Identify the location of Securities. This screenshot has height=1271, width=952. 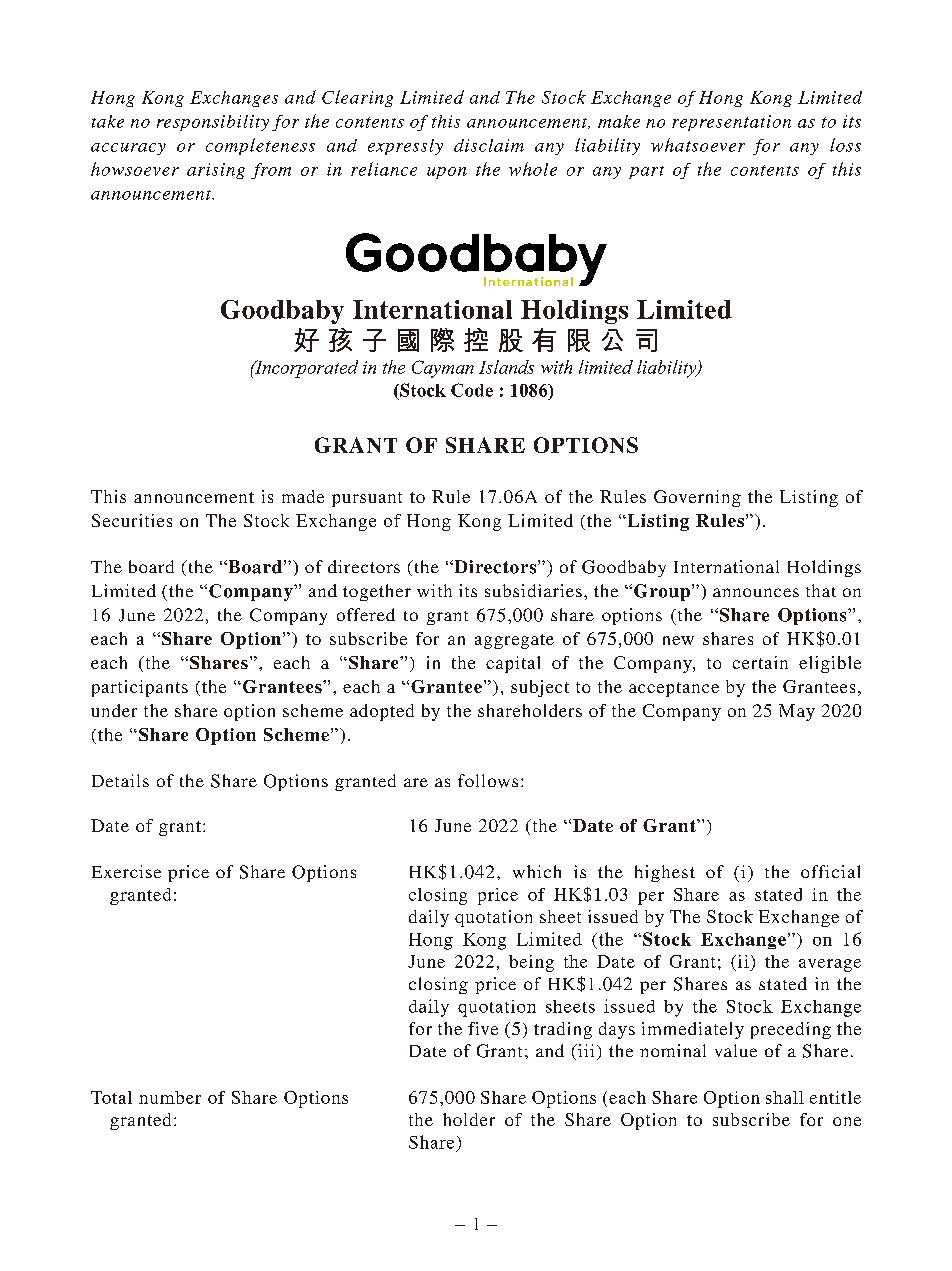
(132, 520).
